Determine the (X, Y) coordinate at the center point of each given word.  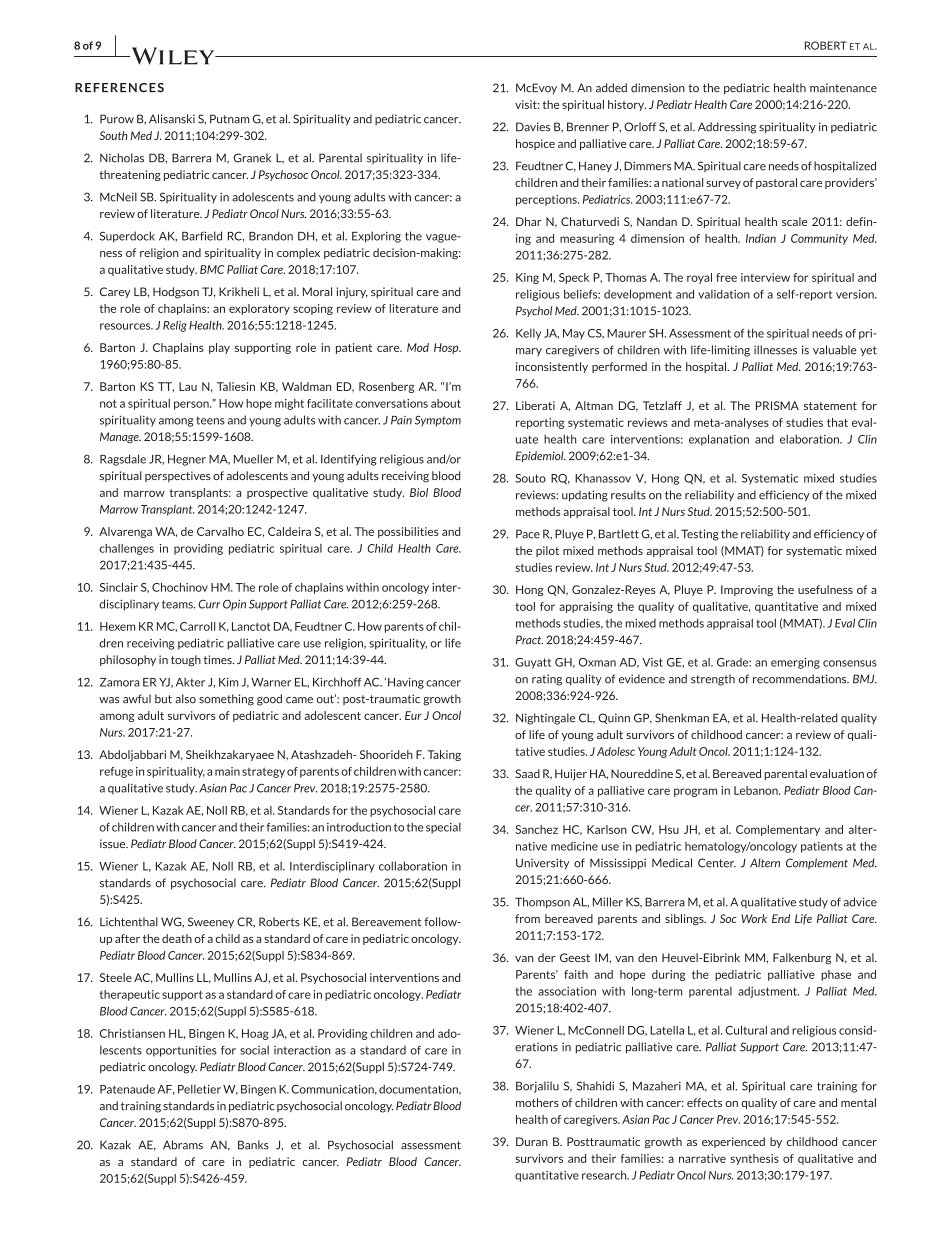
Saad (528, 773)
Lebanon (757, 790)
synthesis (754, 1159)
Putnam (229, 119)
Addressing (727, 128)
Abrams (183, 1145)
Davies (533, 127)
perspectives (178, 476)
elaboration (810, 439)
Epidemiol (541, 456)
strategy (263, 773)
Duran (532, 1141)
